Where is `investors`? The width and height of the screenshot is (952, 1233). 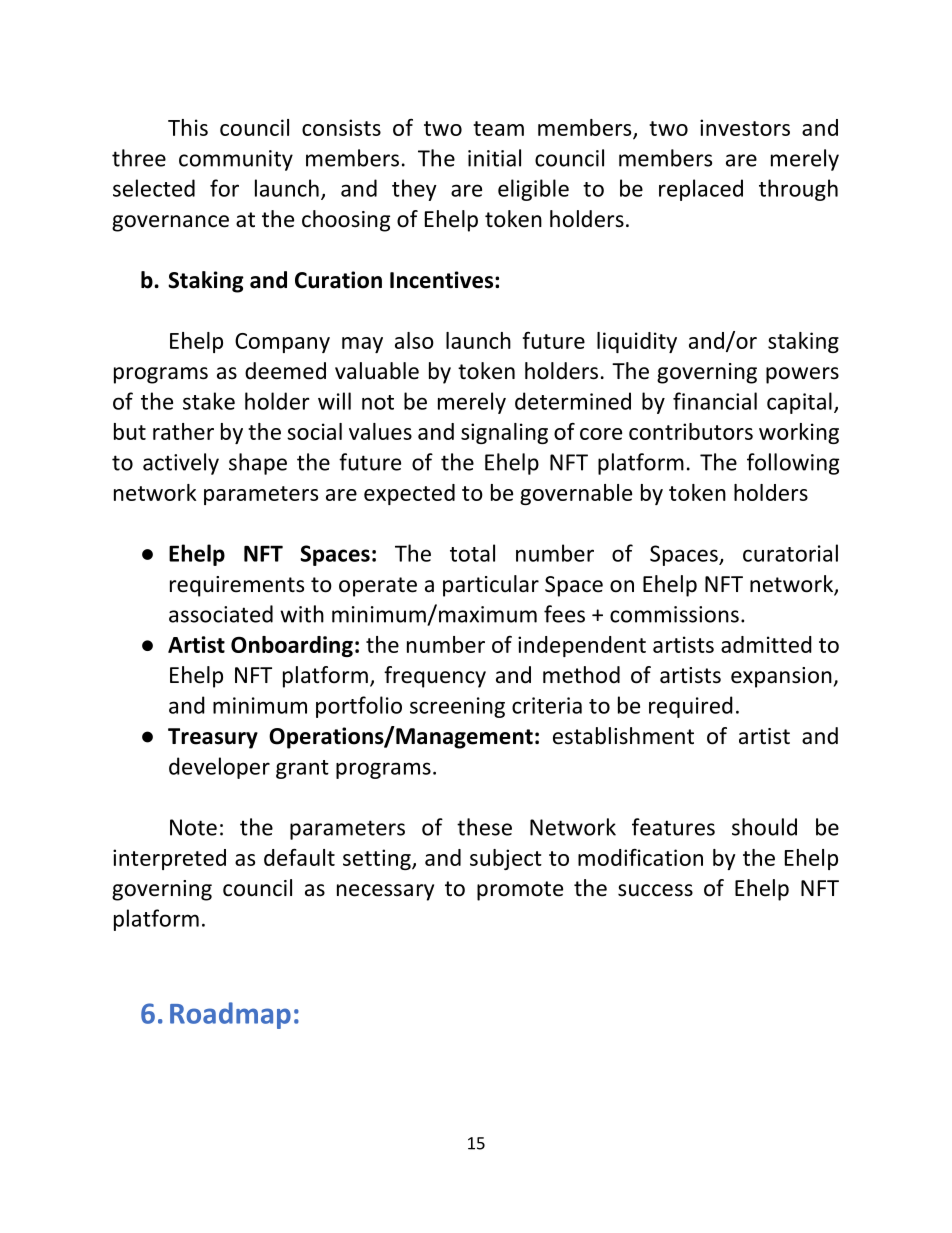 investors is located at coordinates (745, 127).
